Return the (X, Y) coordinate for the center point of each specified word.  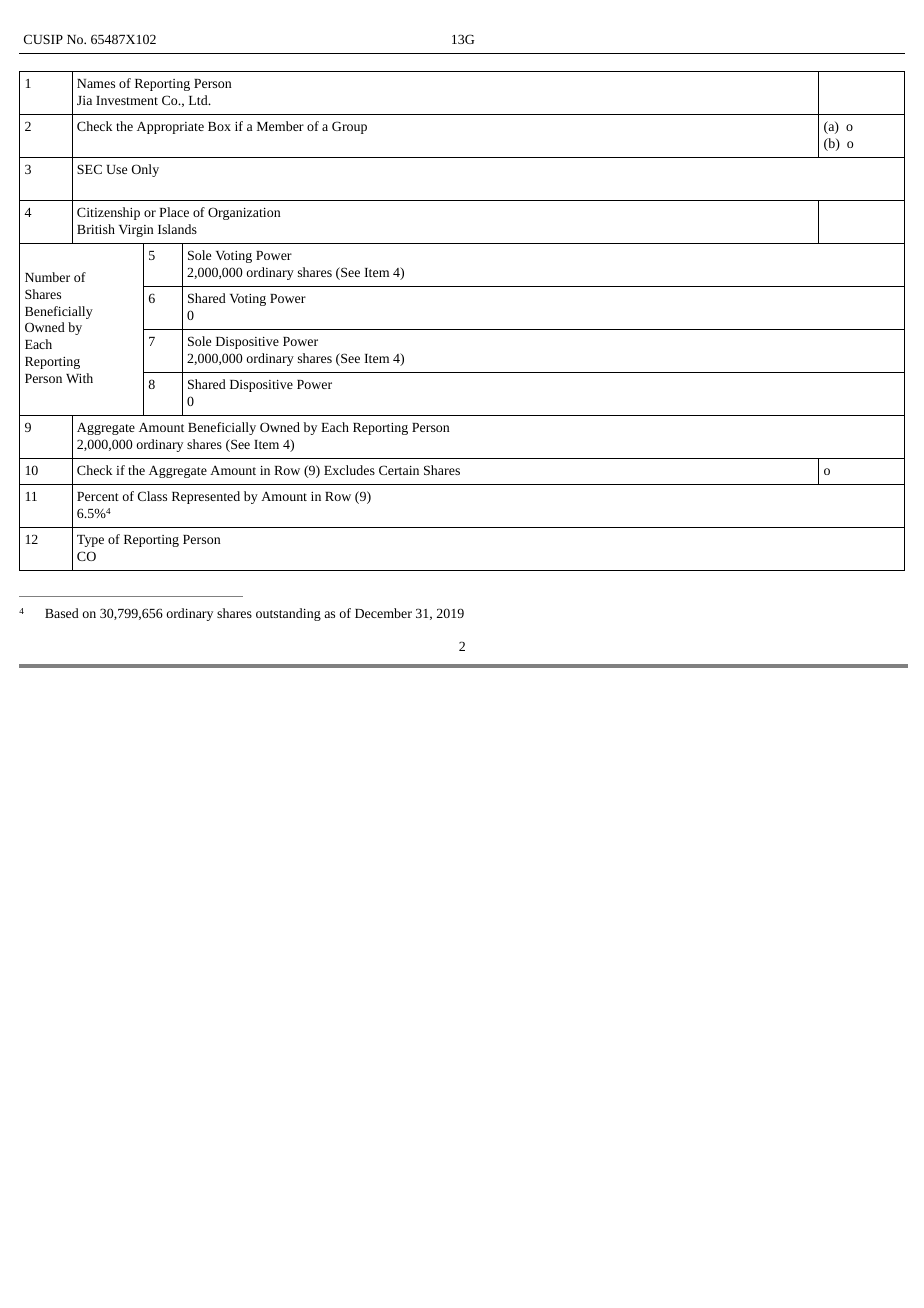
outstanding (288, 614)
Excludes (349, 470)
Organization (244, 213)
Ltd (199, 100)
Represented (206, 497)
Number (47, 277)
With (79, 378)
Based (62, 613)
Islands (177, 229)
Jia (84, 100)
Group (349, 127)
